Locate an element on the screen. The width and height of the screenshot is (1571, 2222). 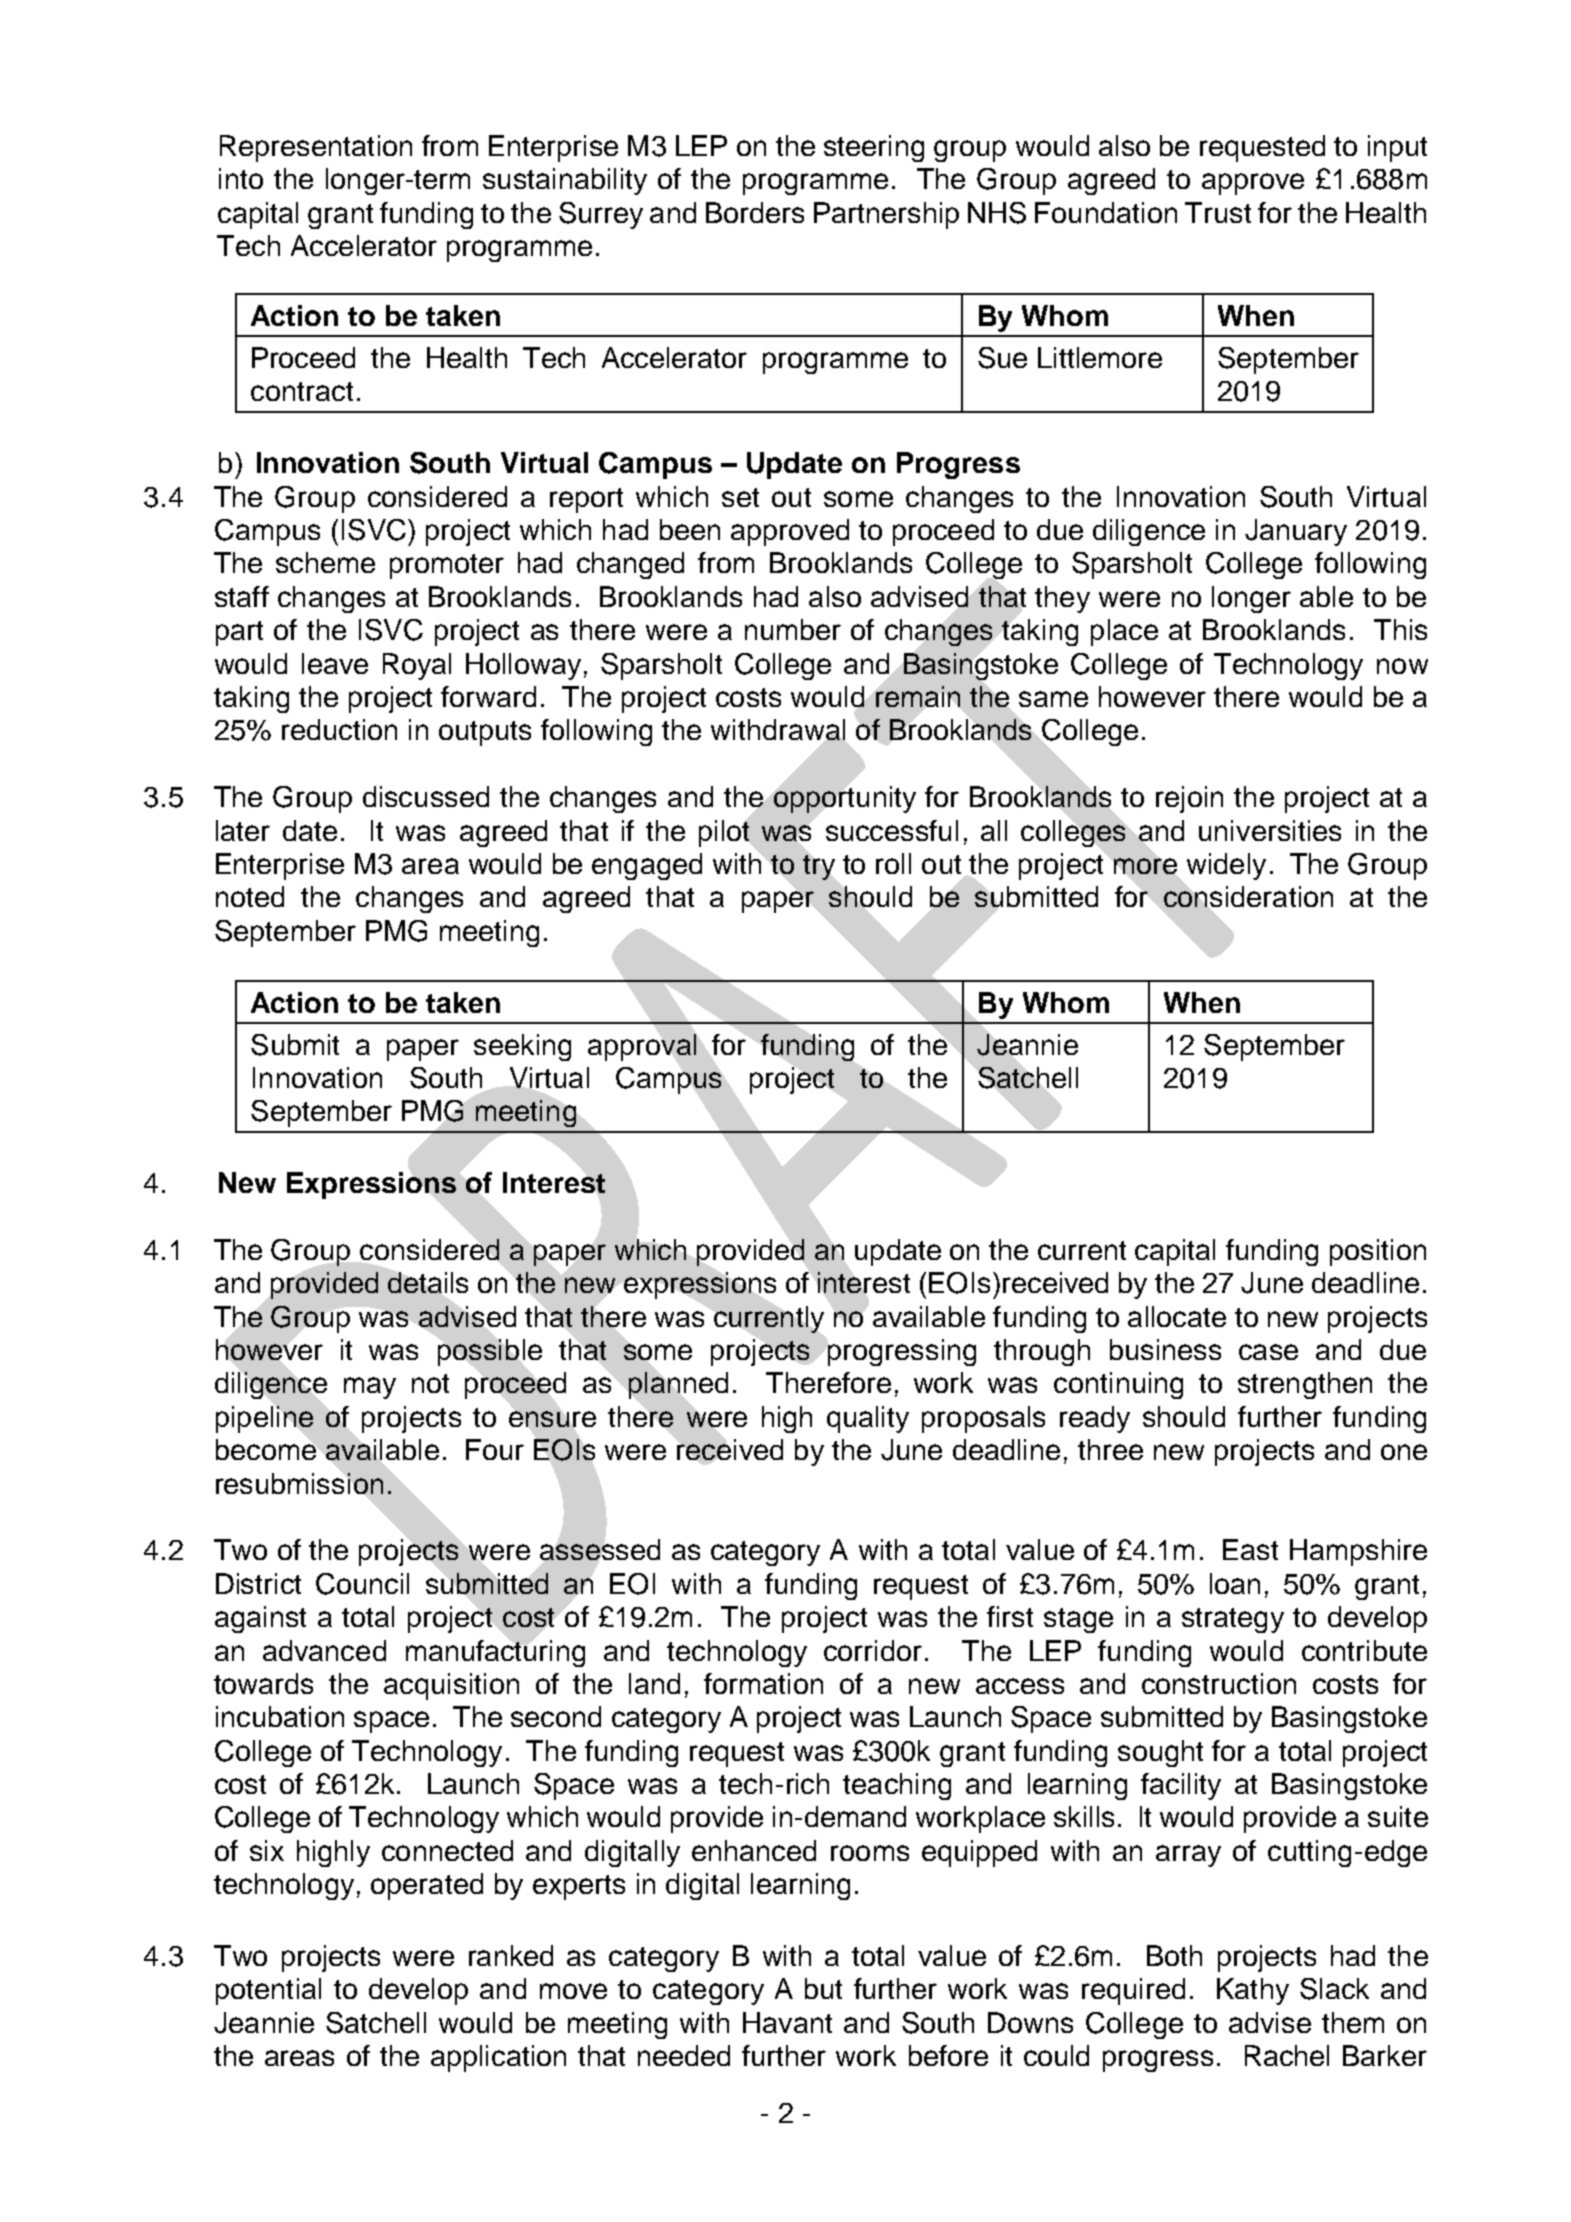
potential is located at coordinates (268, 1991).
